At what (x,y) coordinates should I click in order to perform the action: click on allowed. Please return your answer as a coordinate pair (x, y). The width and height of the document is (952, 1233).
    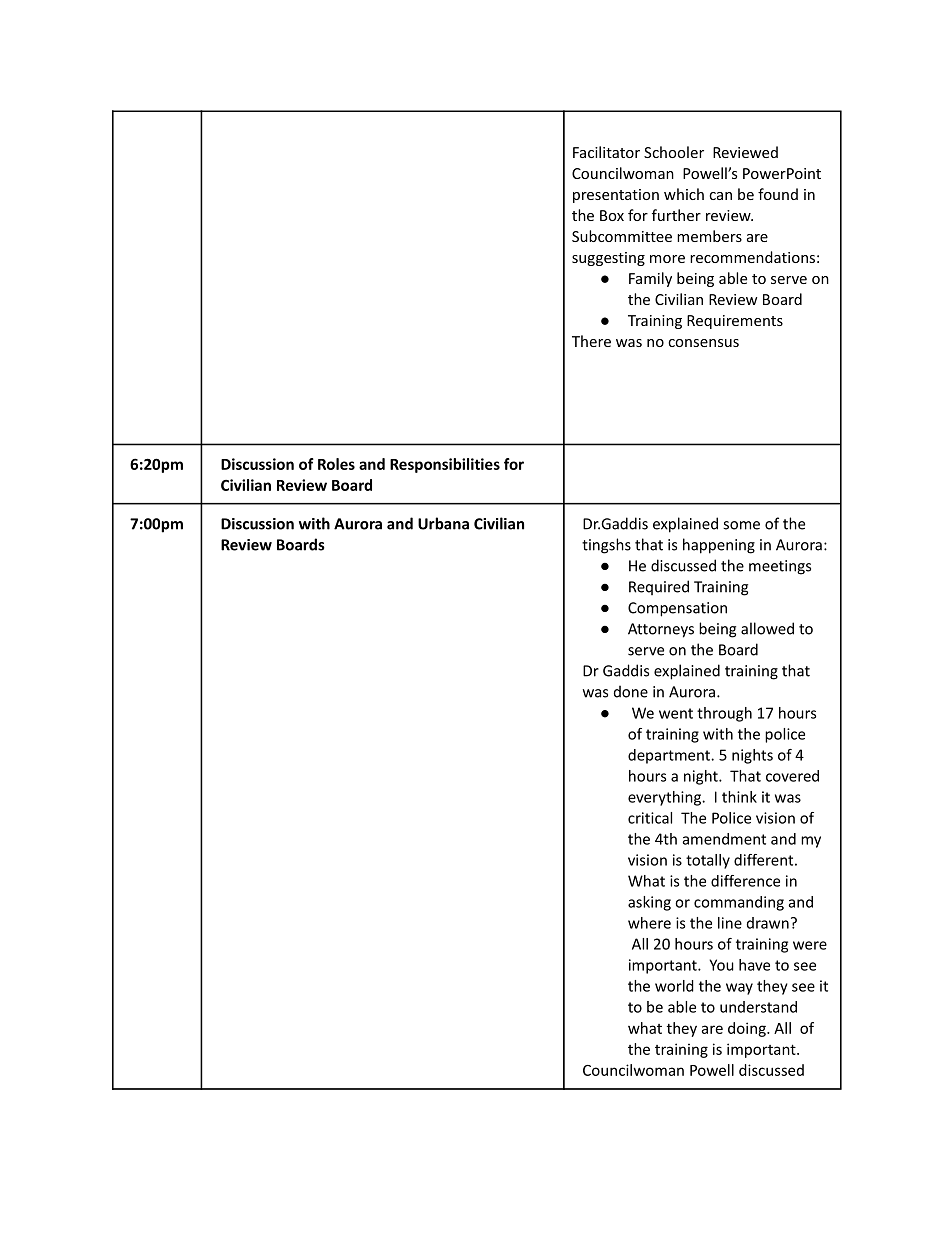
    Looking at the image, I should click on (767, 628).
